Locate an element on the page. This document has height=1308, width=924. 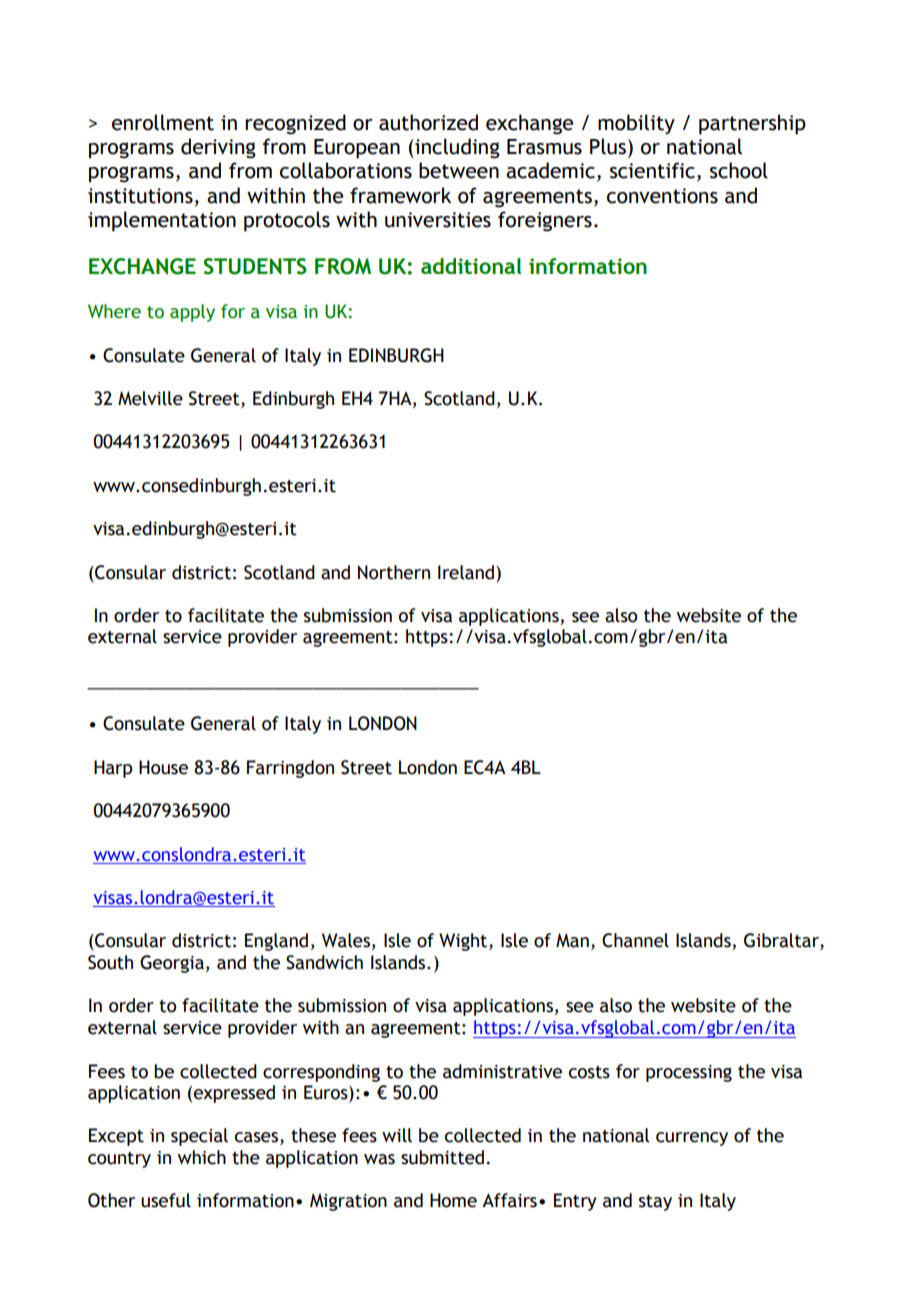
deriving is located at coordinates (218, 148).
